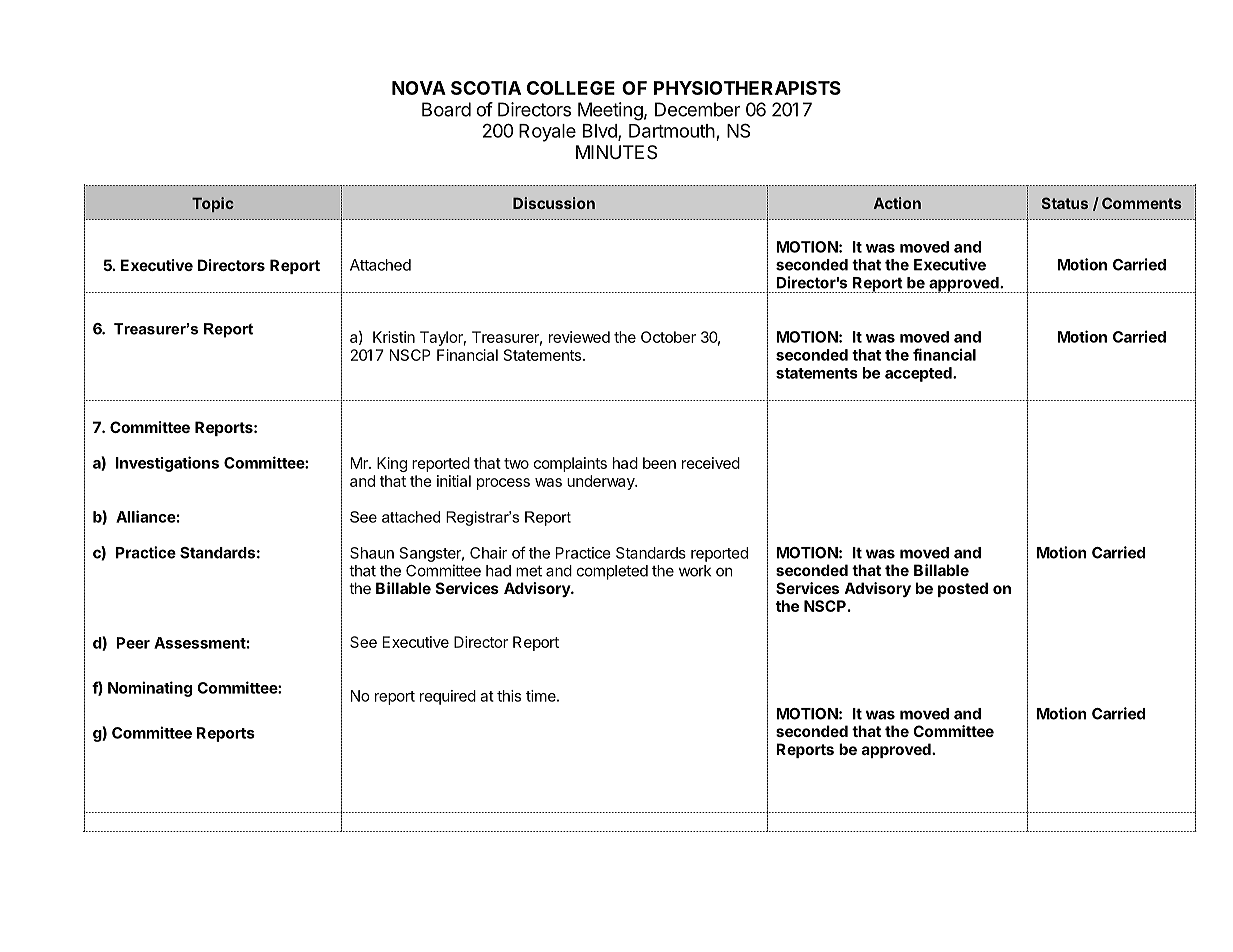  Describe the element at coordinates (919, 374) in the screenshot. I see `accepted` at that location.
